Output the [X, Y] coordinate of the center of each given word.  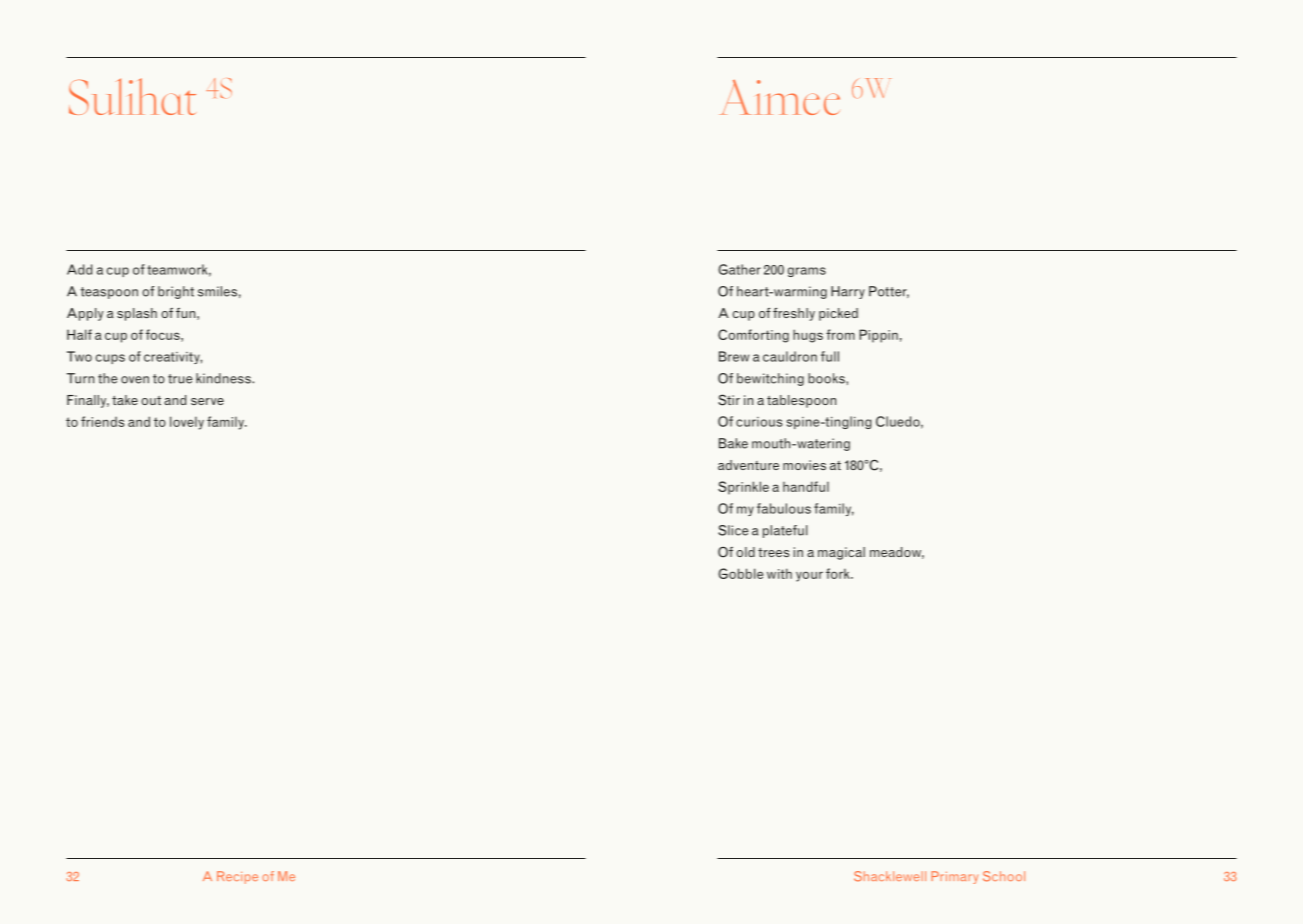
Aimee [780, 97]
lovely [187, 423]
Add [79, 269]
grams [807, 272]
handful [806, 486]
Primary [954, 877]
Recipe [237, 877]
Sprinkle [743, 488]
